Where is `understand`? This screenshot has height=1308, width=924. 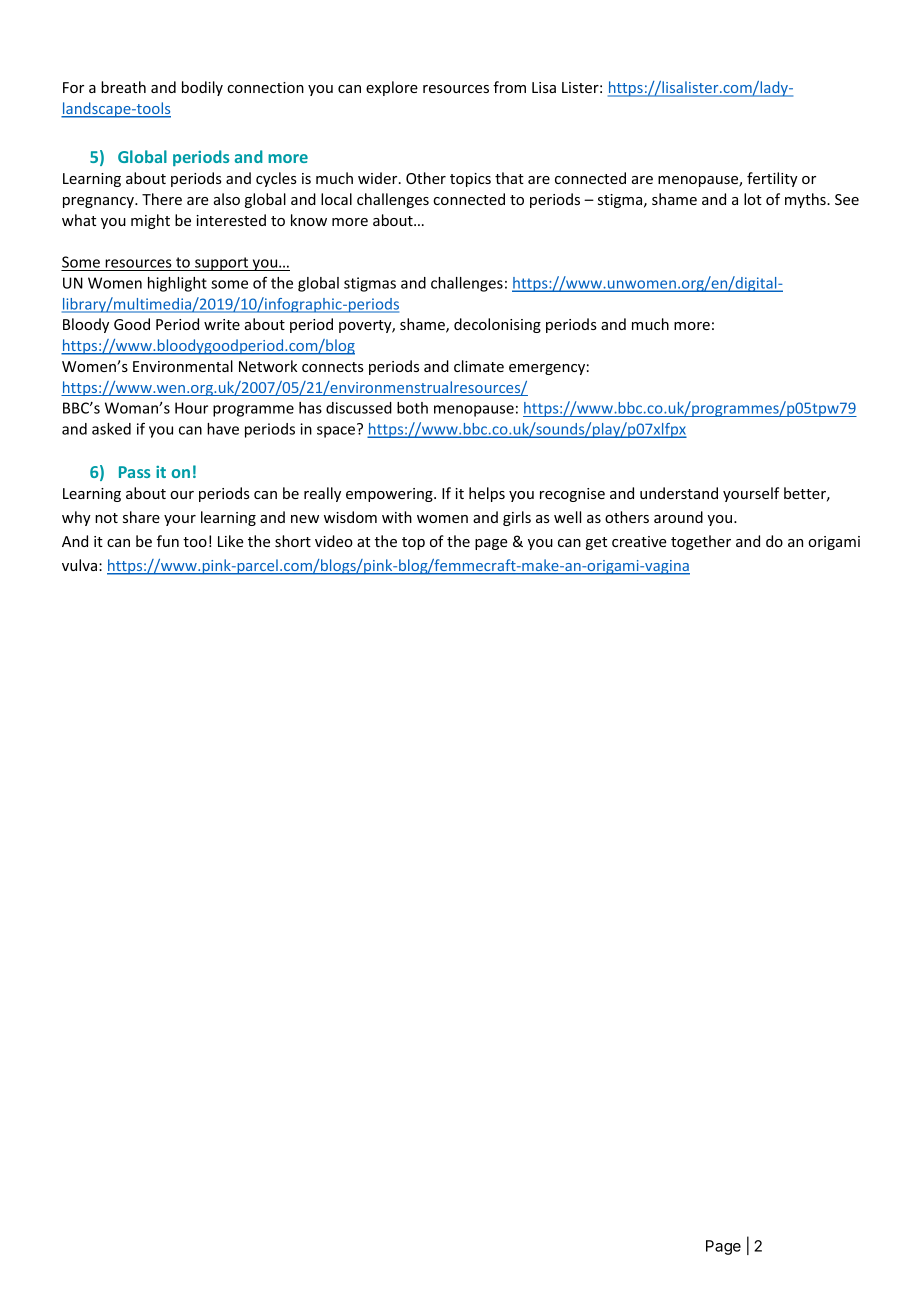
understand is located at coordinates (679, 493).
